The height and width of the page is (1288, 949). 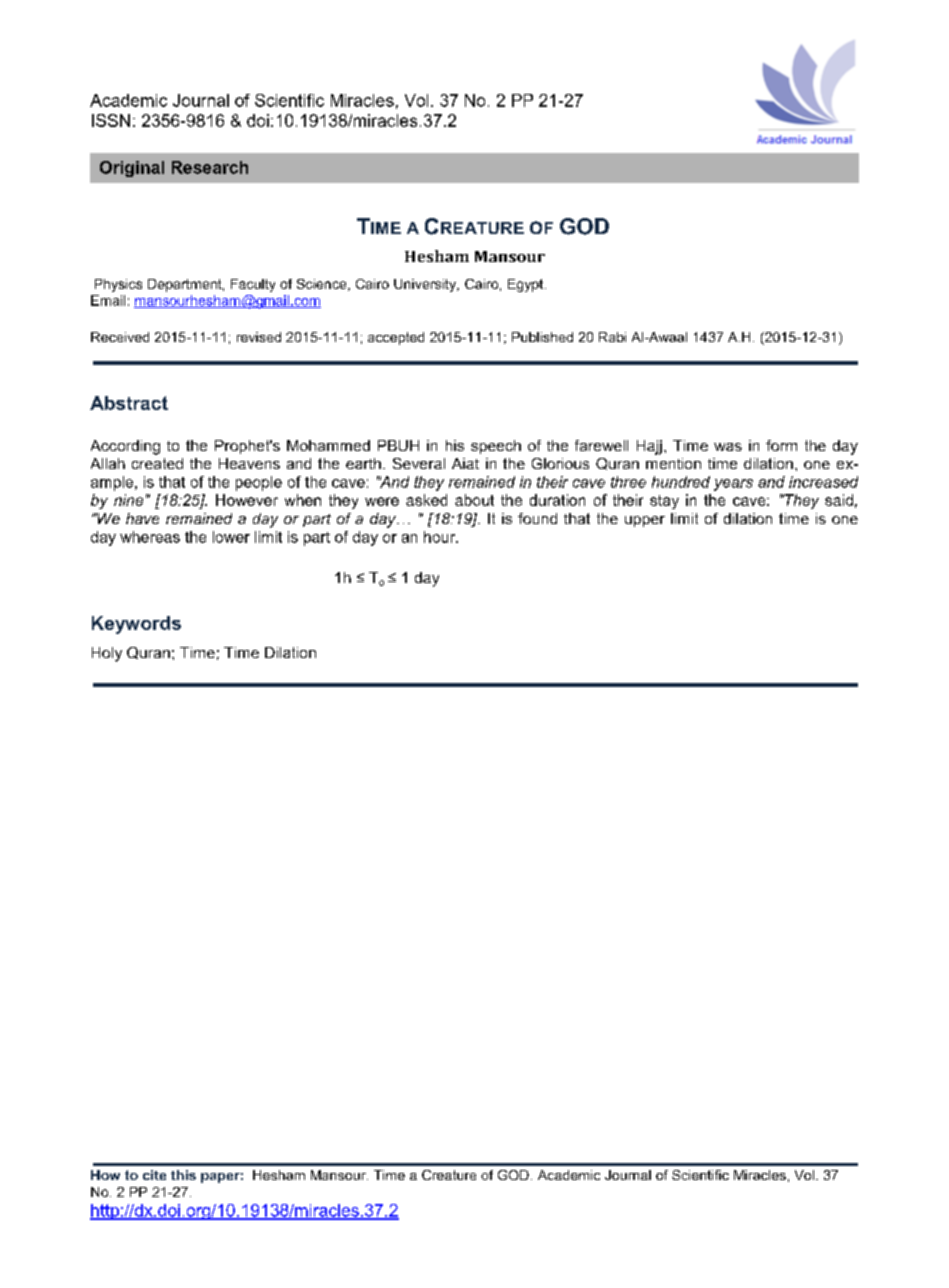 What do you see at coordinates (733, 485) in the page?
I see `years` at bounding box center [733, 485].
